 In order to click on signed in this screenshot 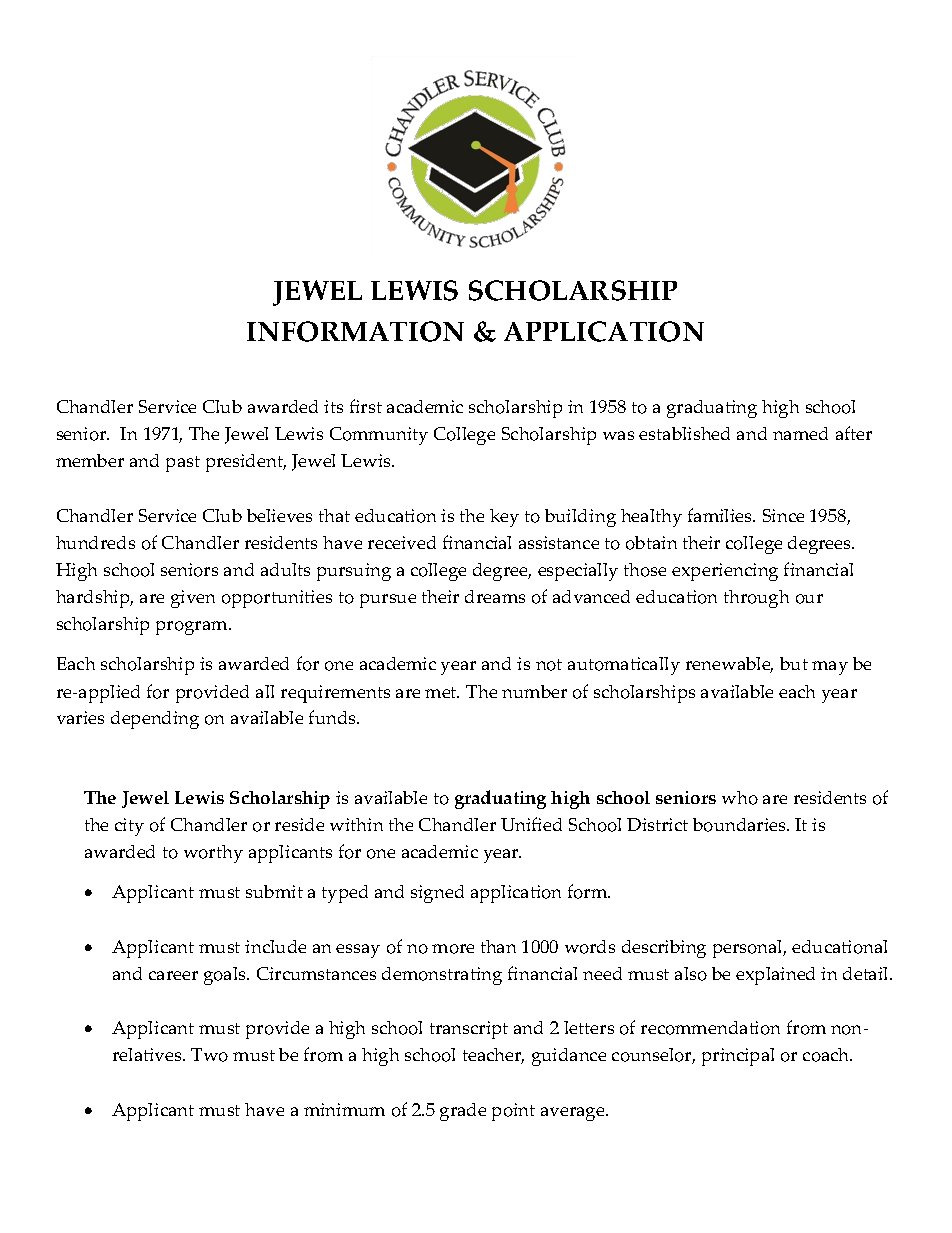, I will do `click(437, 894)`.
